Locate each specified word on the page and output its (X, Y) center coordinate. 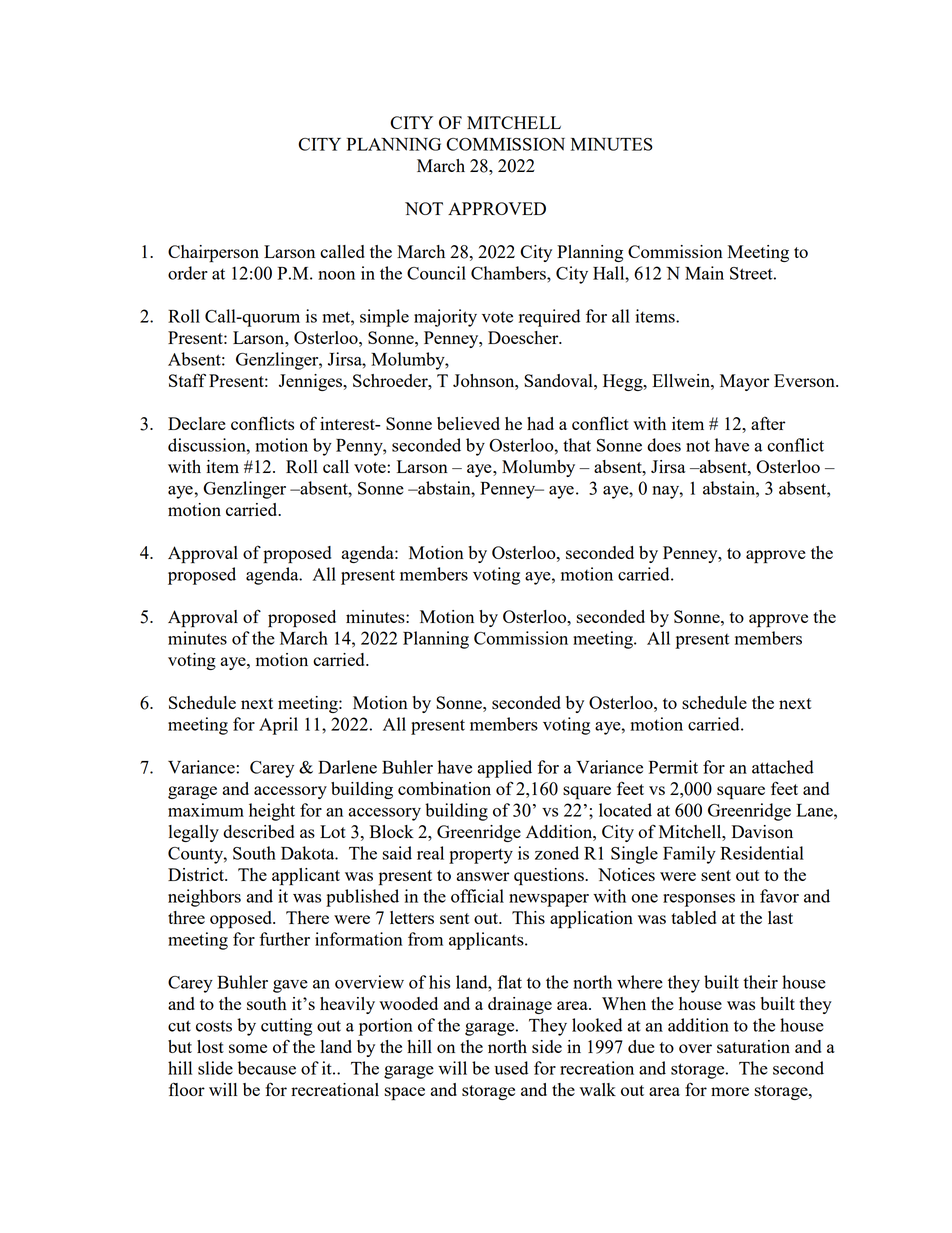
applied (504, 769)
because (267, 1068)
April (278, 726)
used (511, 1068)
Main (704, 273)
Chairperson (213, 254)
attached (783, 767)
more (730, 1091)
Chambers (509, 273)
